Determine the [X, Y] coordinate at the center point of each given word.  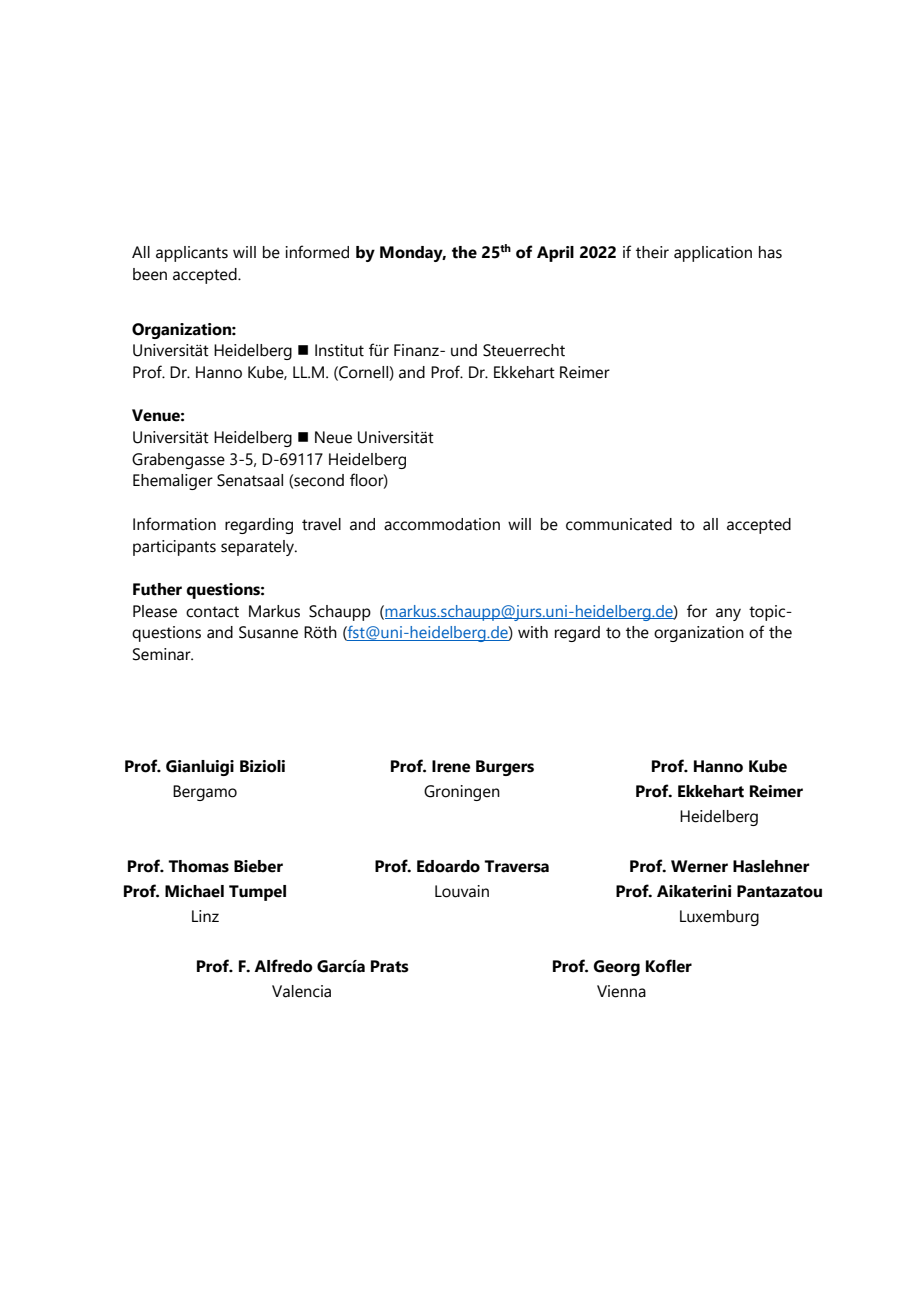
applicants [192, 254]
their [652, 252]
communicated [619, 524]
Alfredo [283, 966]
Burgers [505, 768]
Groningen [462, 793]
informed [317, 252]
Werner [699, 866]
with [533, 632]
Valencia [301, 991]
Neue [333, 437]
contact [212, 612]
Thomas [198, 866]
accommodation [442, 524]
